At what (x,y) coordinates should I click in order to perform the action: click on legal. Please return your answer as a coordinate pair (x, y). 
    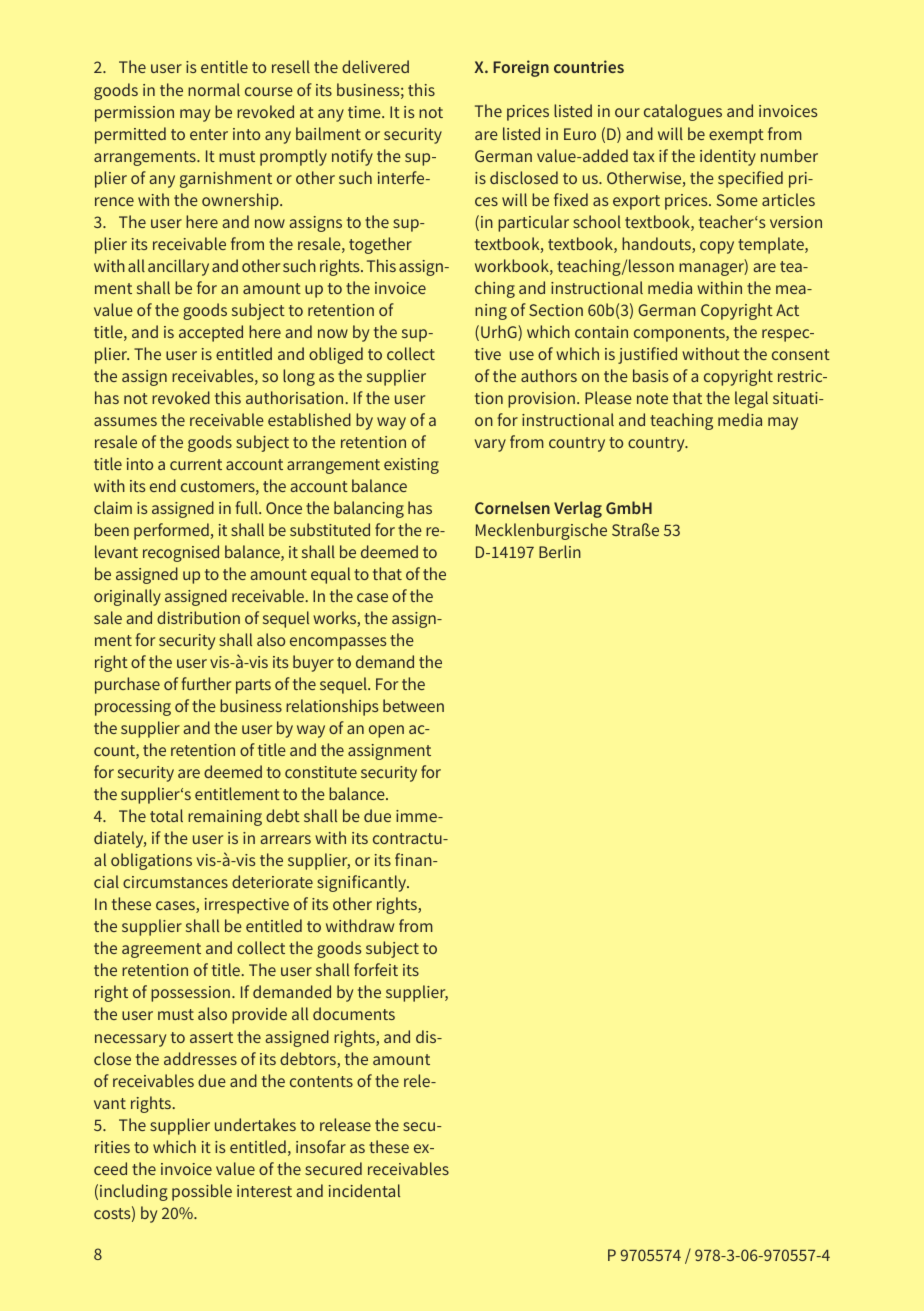
    Looking at the image, I should click on (751, 399).
